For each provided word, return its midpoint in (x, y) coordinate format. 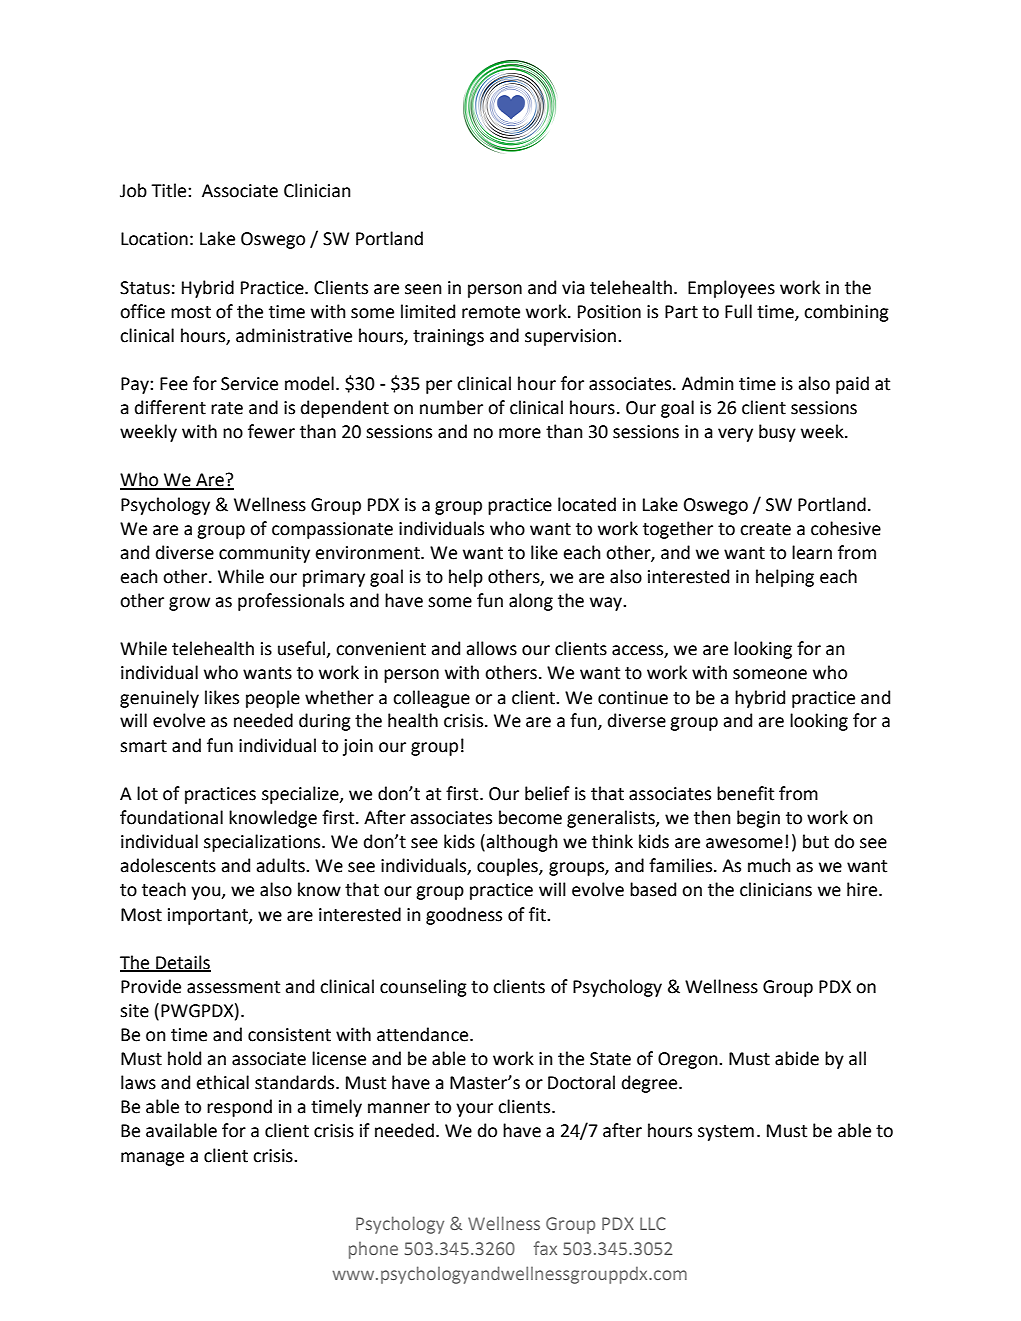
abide (797, 1058)
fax (545, 1248)
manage (152, 1159)
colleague (431, 699)
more (520, 433)
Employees (731, 289)
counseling (423, 988)
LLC (653, 1223)
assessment (233, 987)
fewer (271, 431)
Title (170, 190)
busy (777, 433)
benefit (745, 793)
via (573, 288)
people (273, 699)
